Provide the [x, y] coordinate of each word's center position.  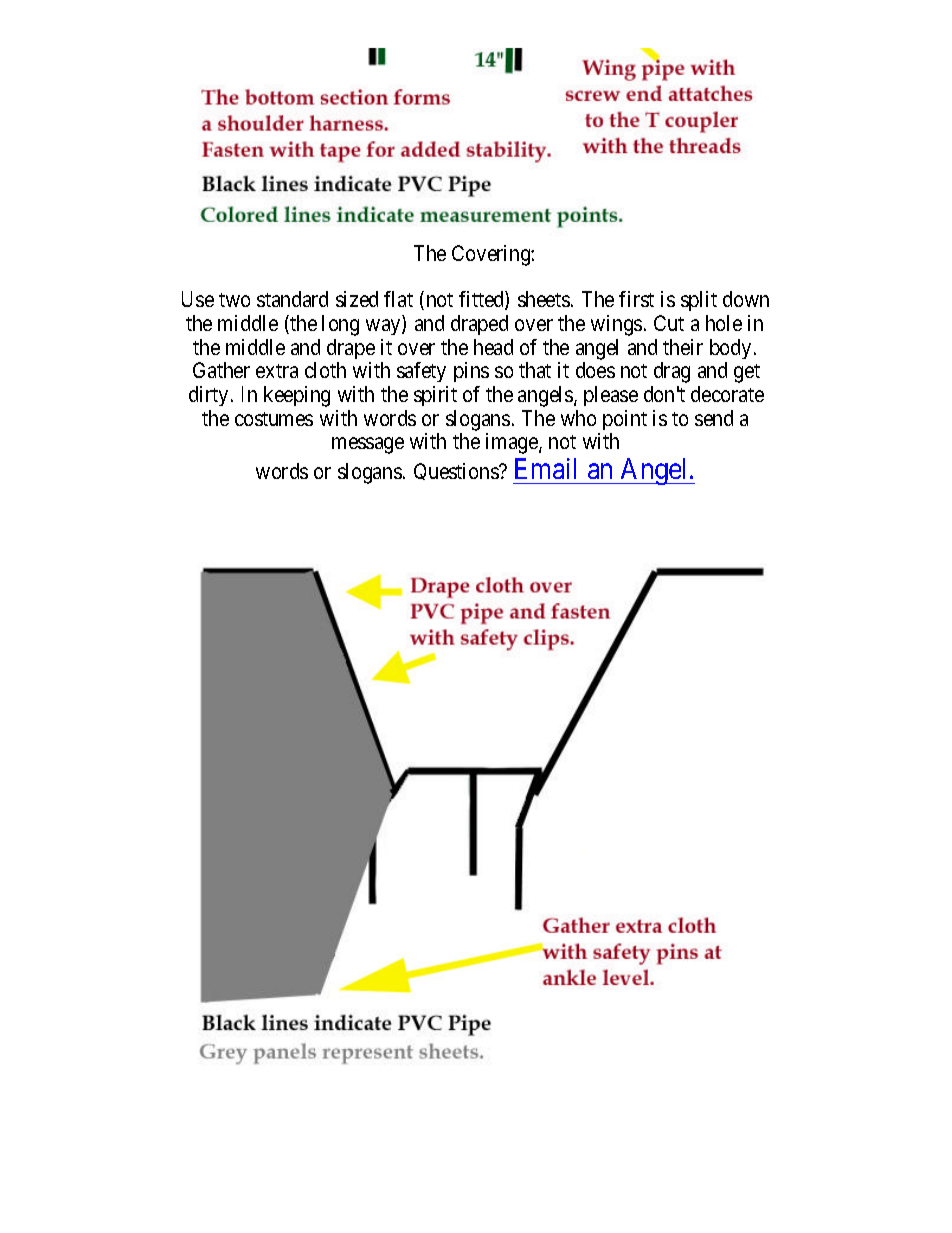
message [368, 445]
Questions [457, 471]
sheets [544, 299]
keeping [297, 396]
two [234, 300]
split [699, 301]
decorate [727, 394]
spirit [435, 396]
